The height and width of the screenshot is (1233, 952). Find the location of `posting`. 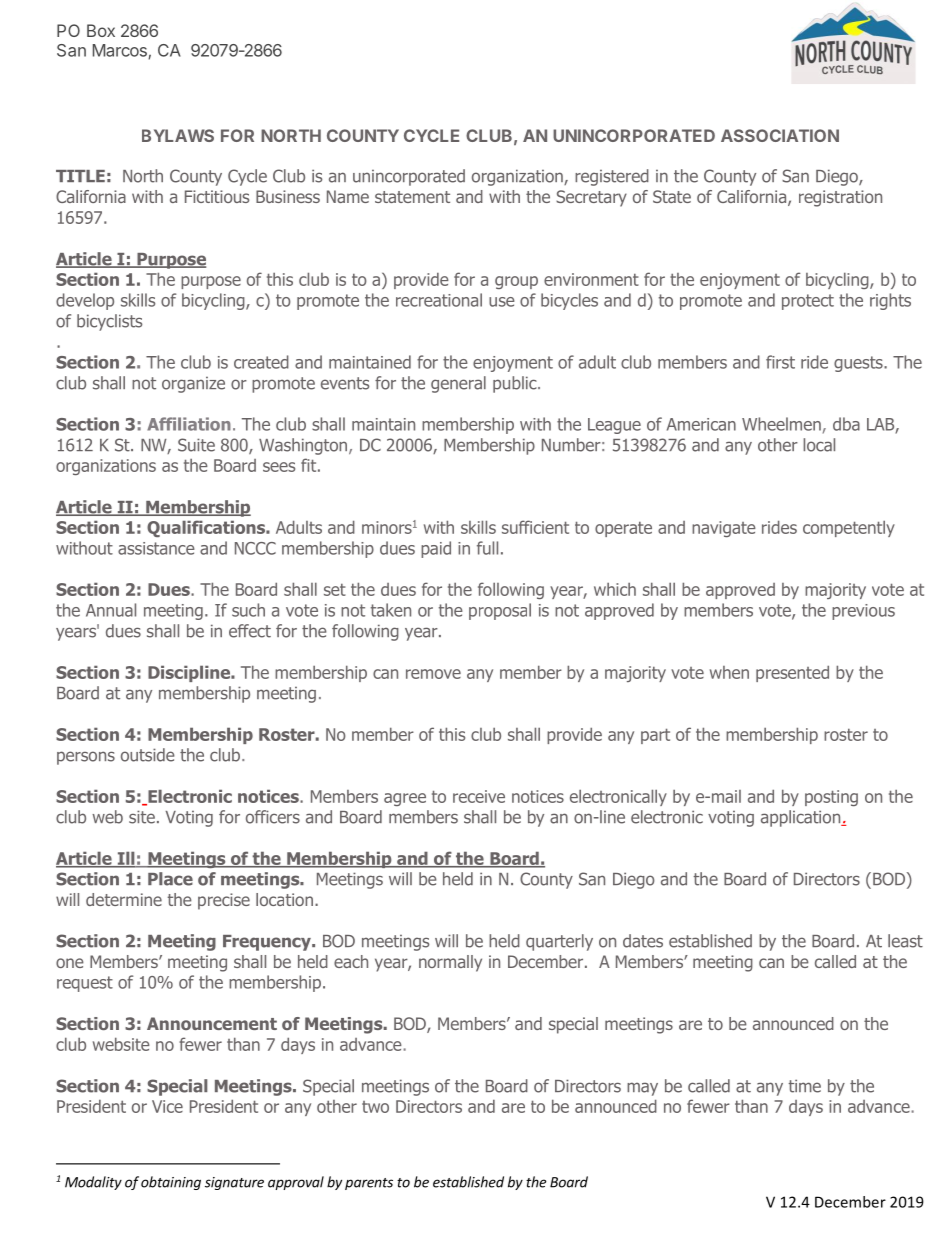

posting is located at coordinates (831, 798).
